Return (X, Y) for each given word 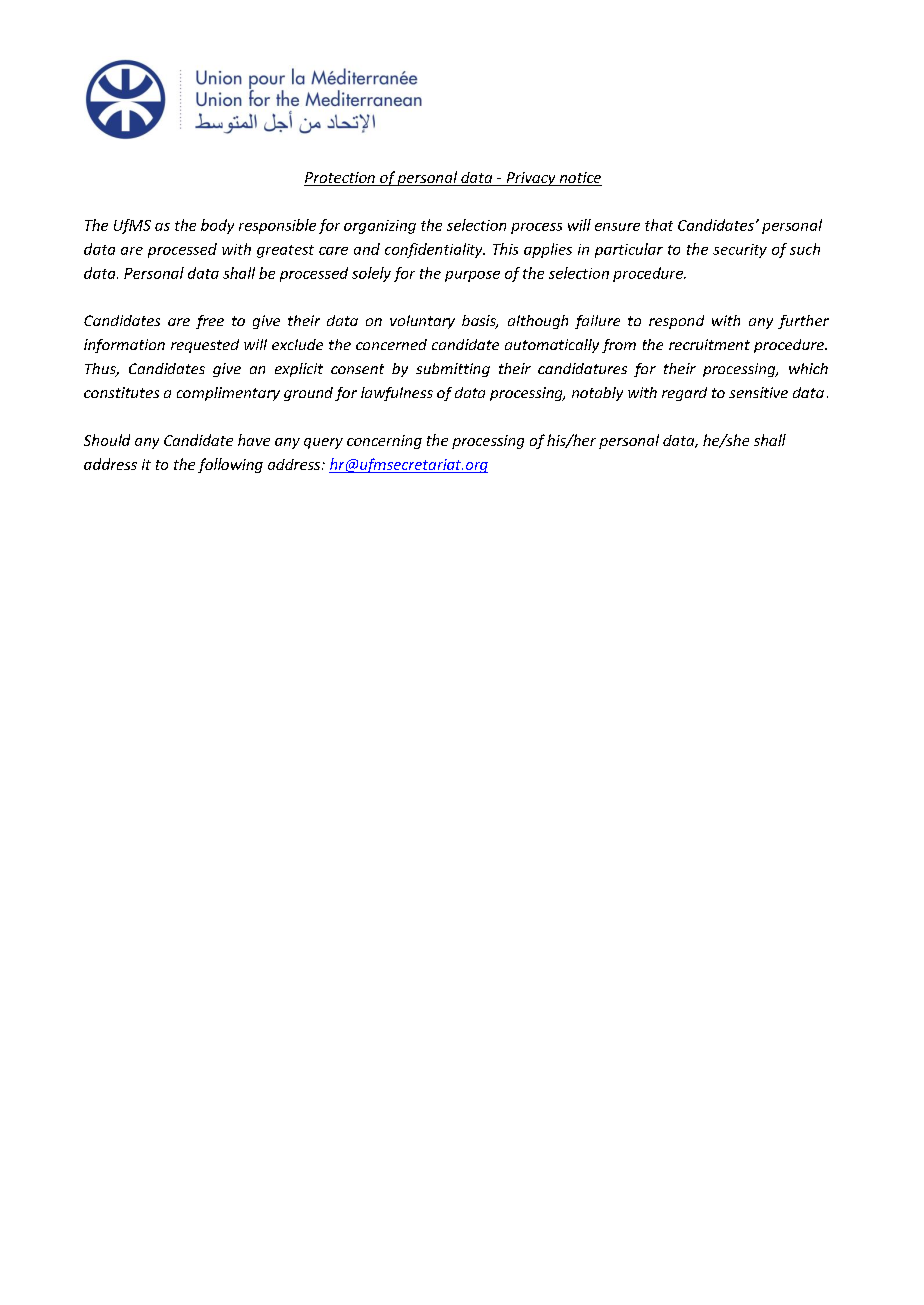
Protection (340, 179)
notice (579, 179)
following (230, 465)
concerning (384, 442)
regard (684, 394)
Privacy (531, 179)
